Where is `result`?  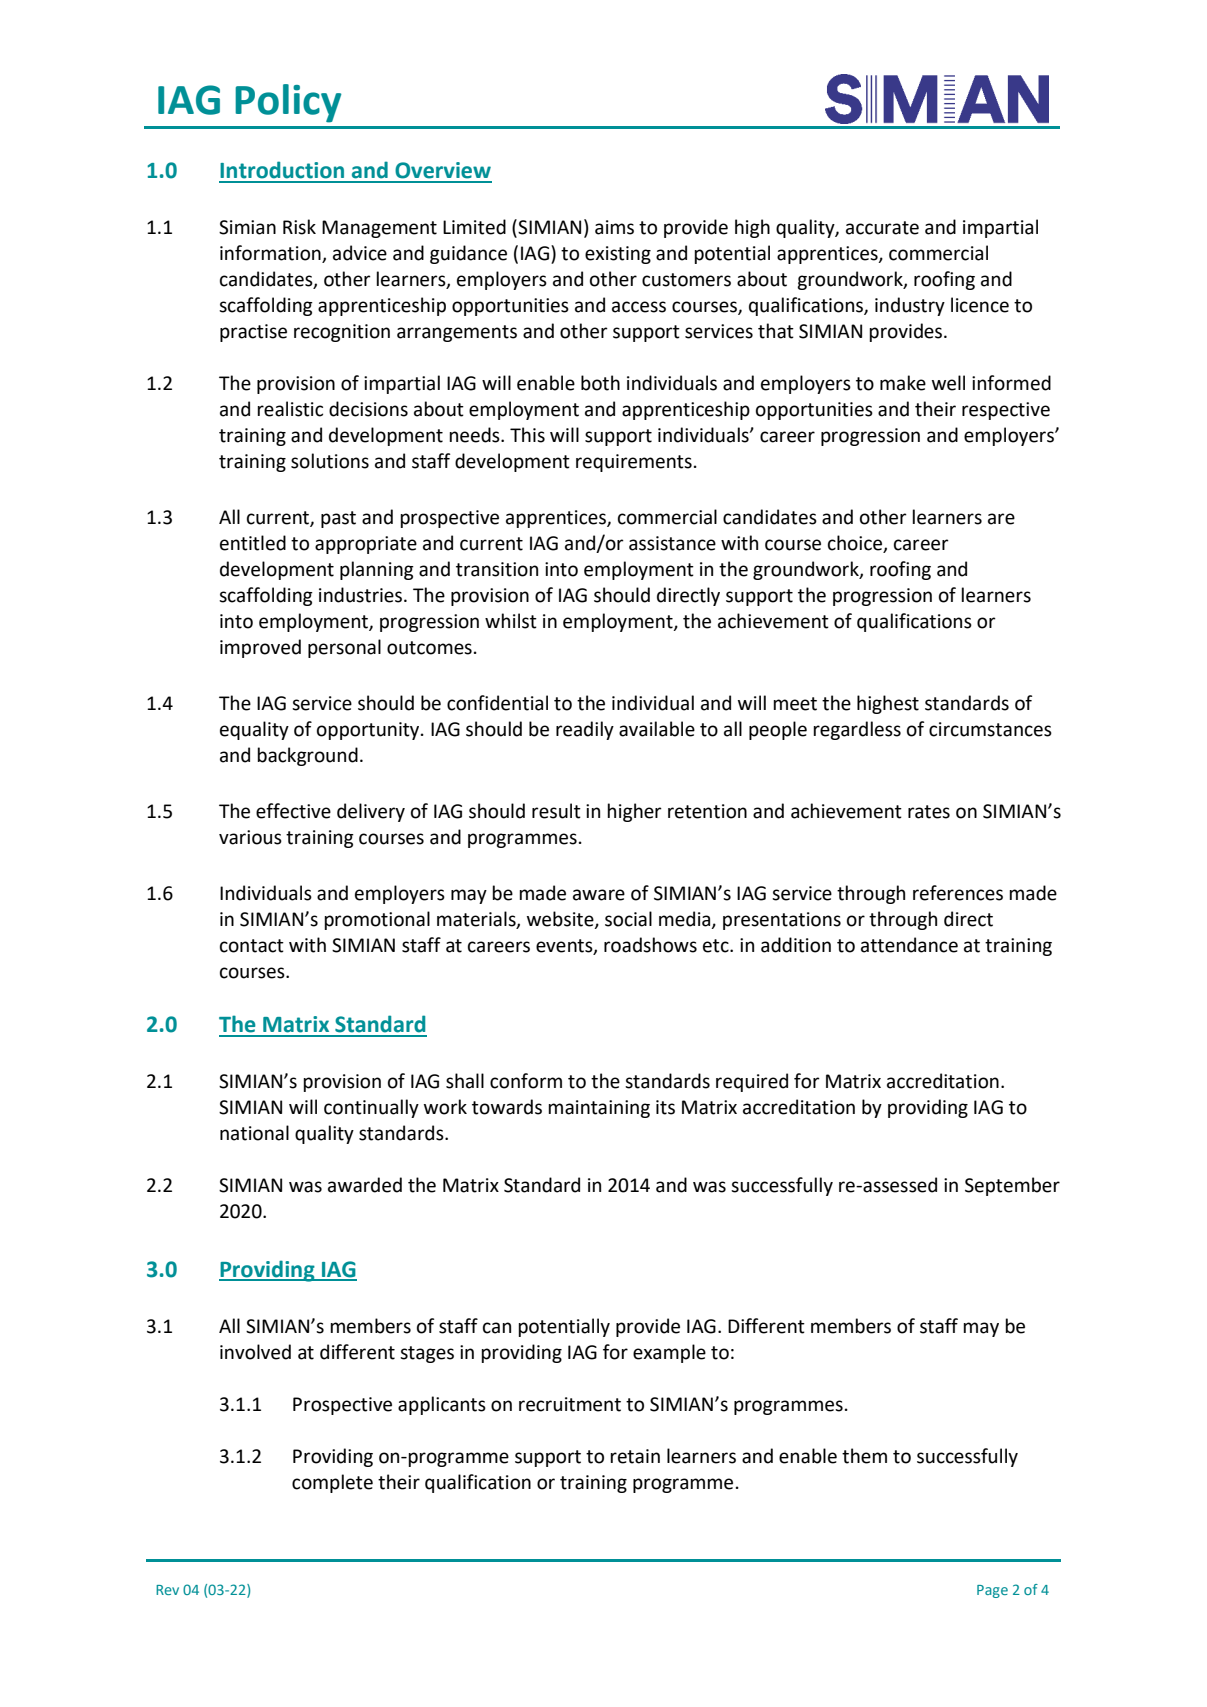 result is located at coordinates (556, 811).
